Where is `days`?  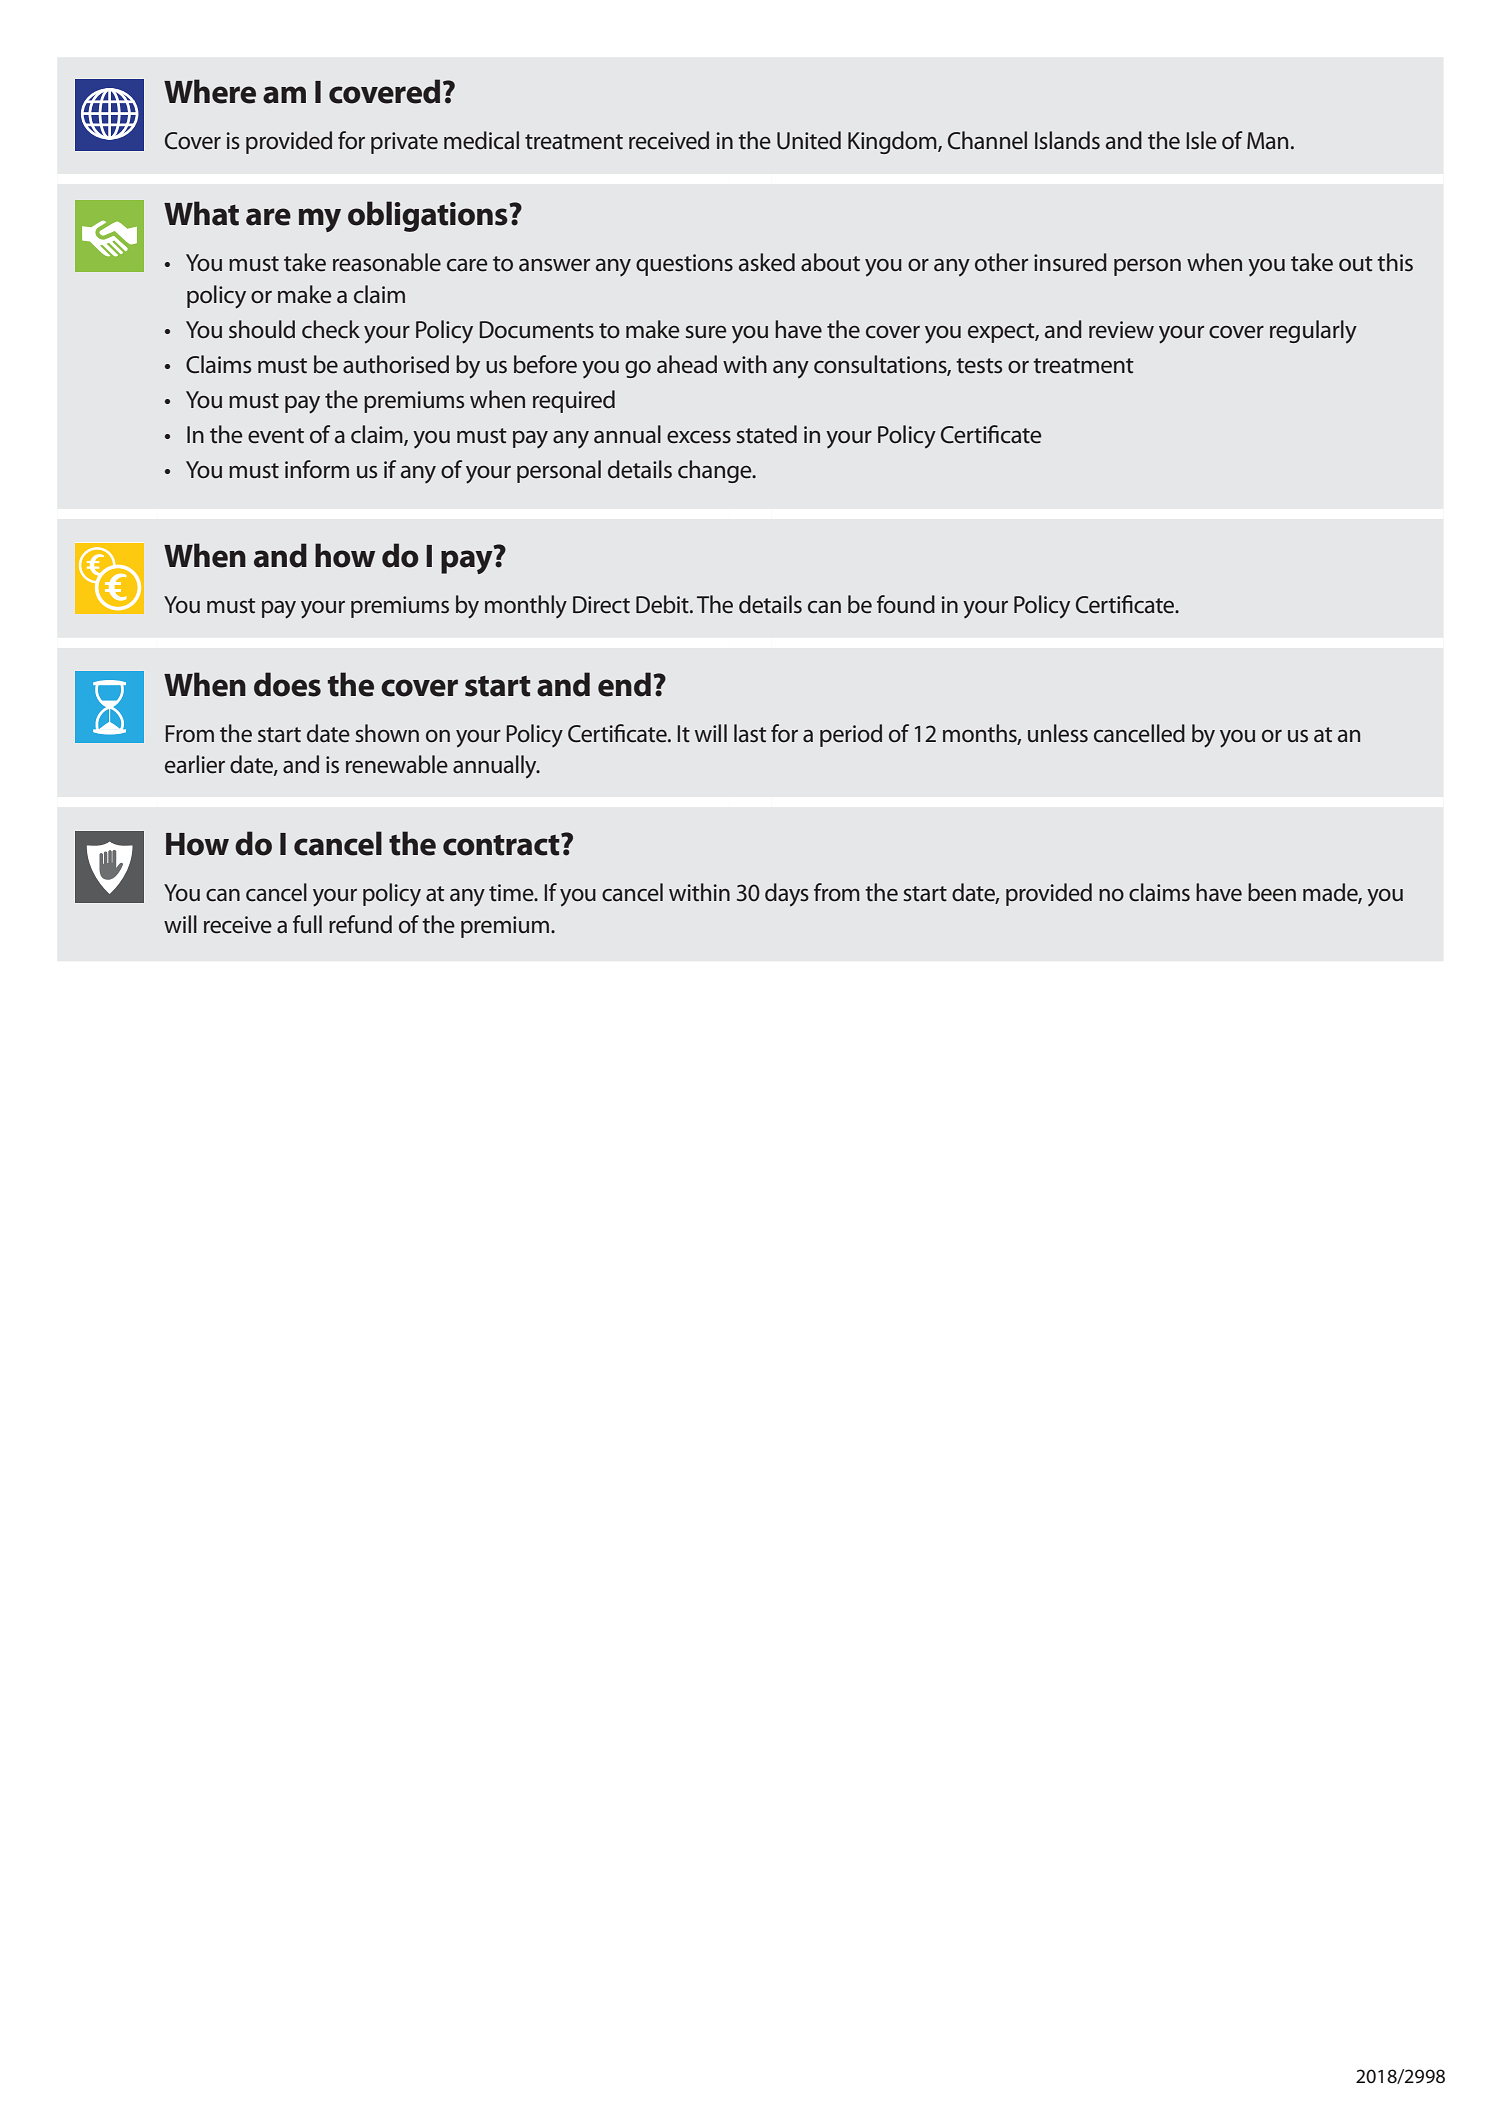 days is located at coordinates (787, 895).
